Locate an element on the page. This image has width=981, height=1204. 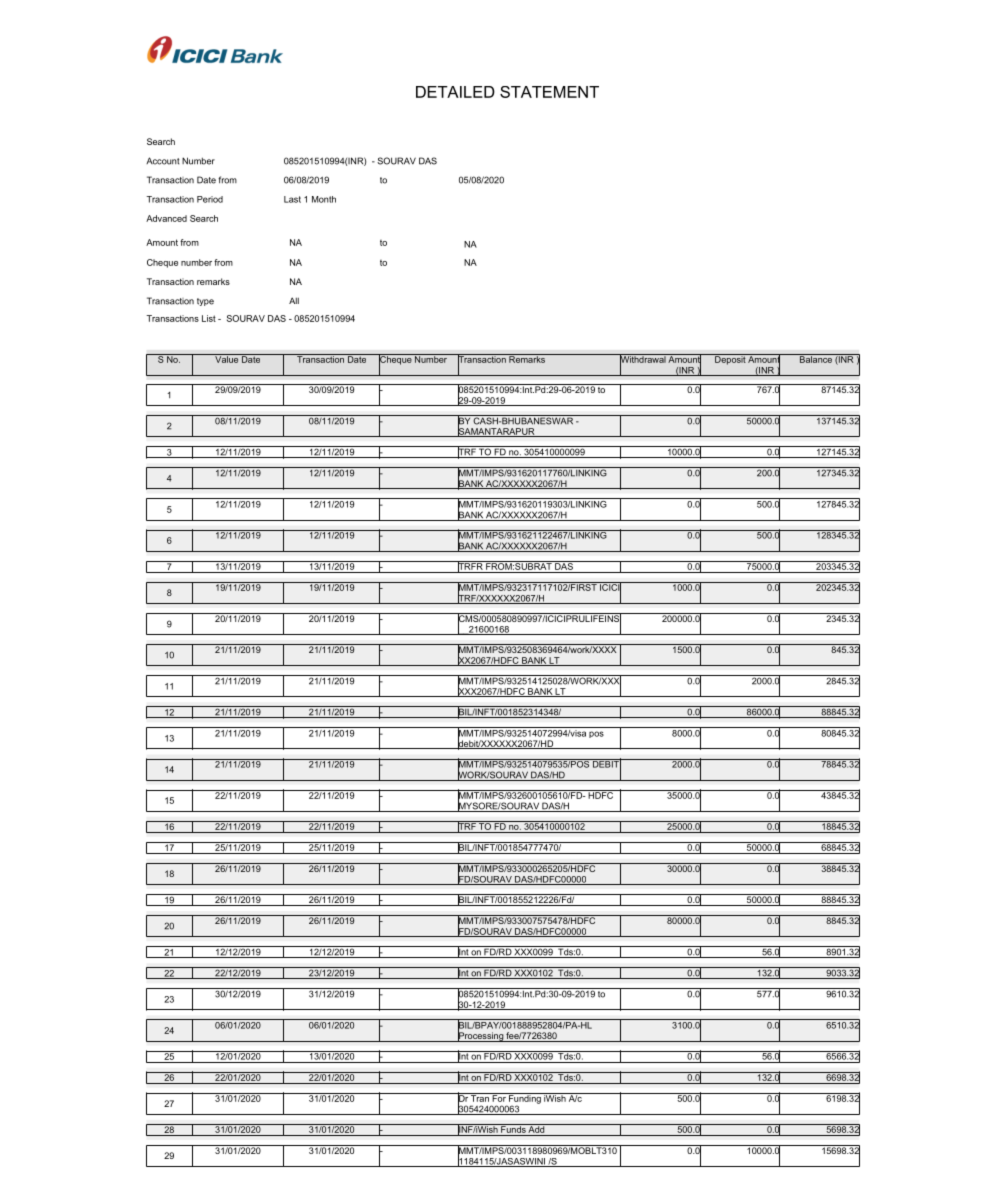
Funding is located at coordinates (525, 1099).
